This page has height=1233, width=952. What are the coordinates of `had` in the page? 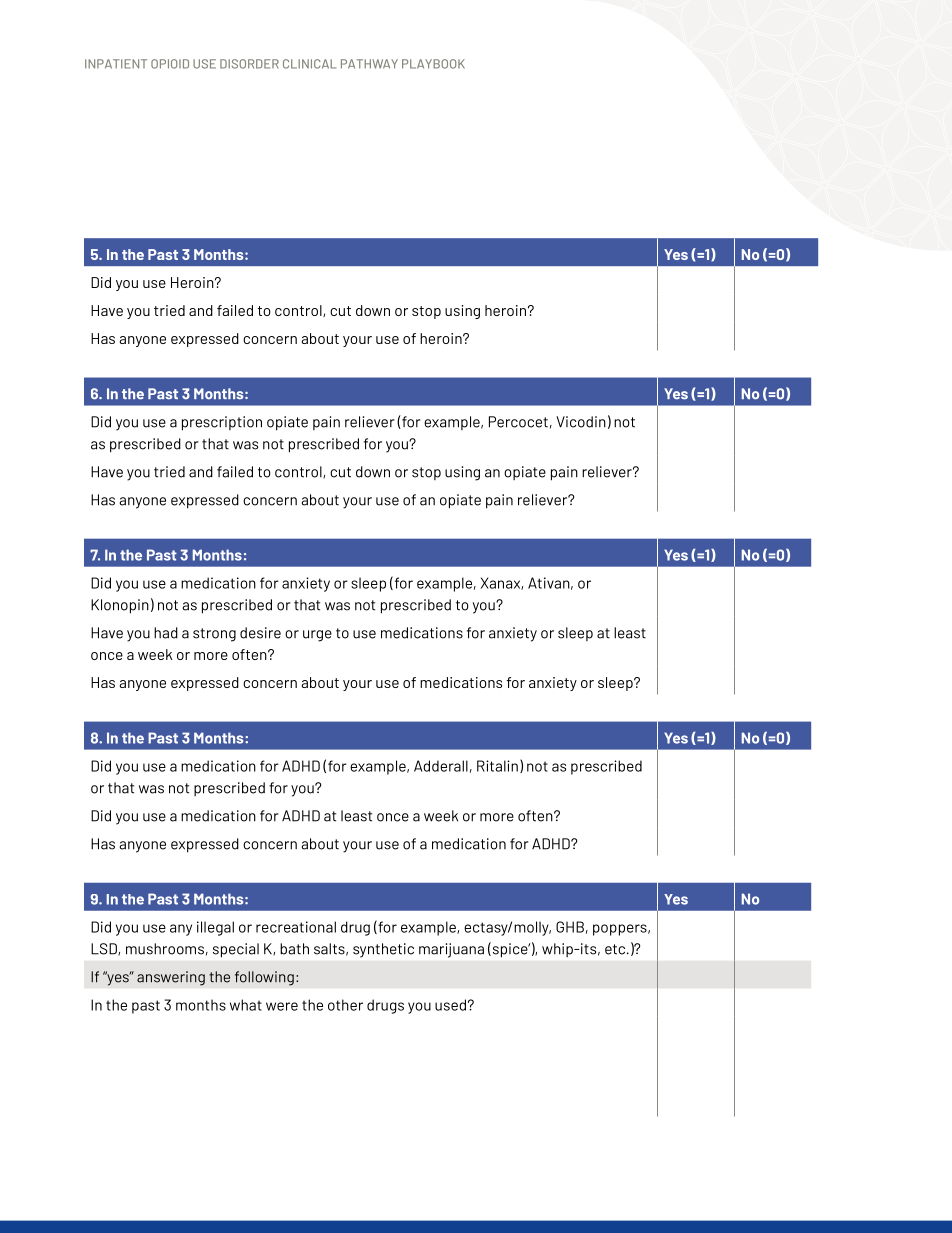 It's located at (166, 633).
